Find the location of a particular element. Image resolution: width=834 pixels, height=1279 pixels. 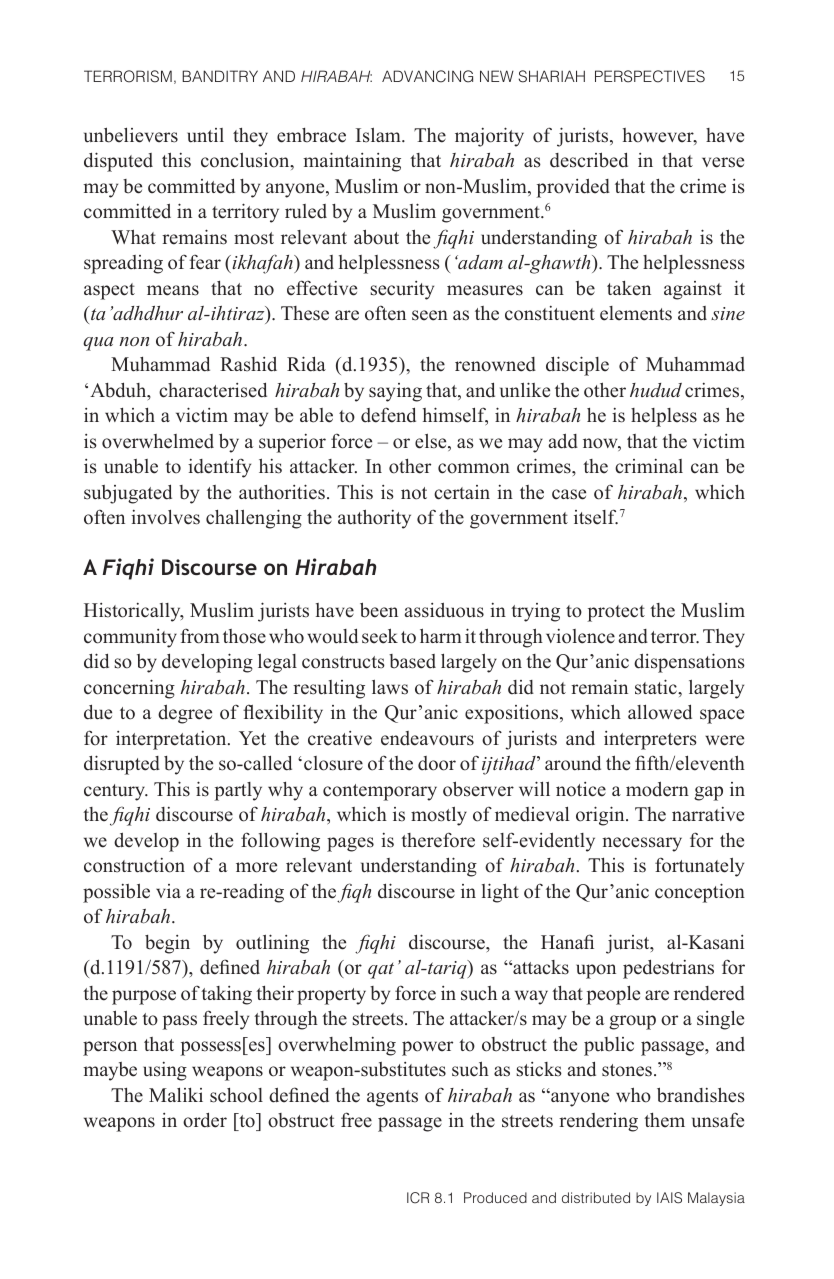

characterised is located at coordinates (213, 390).
